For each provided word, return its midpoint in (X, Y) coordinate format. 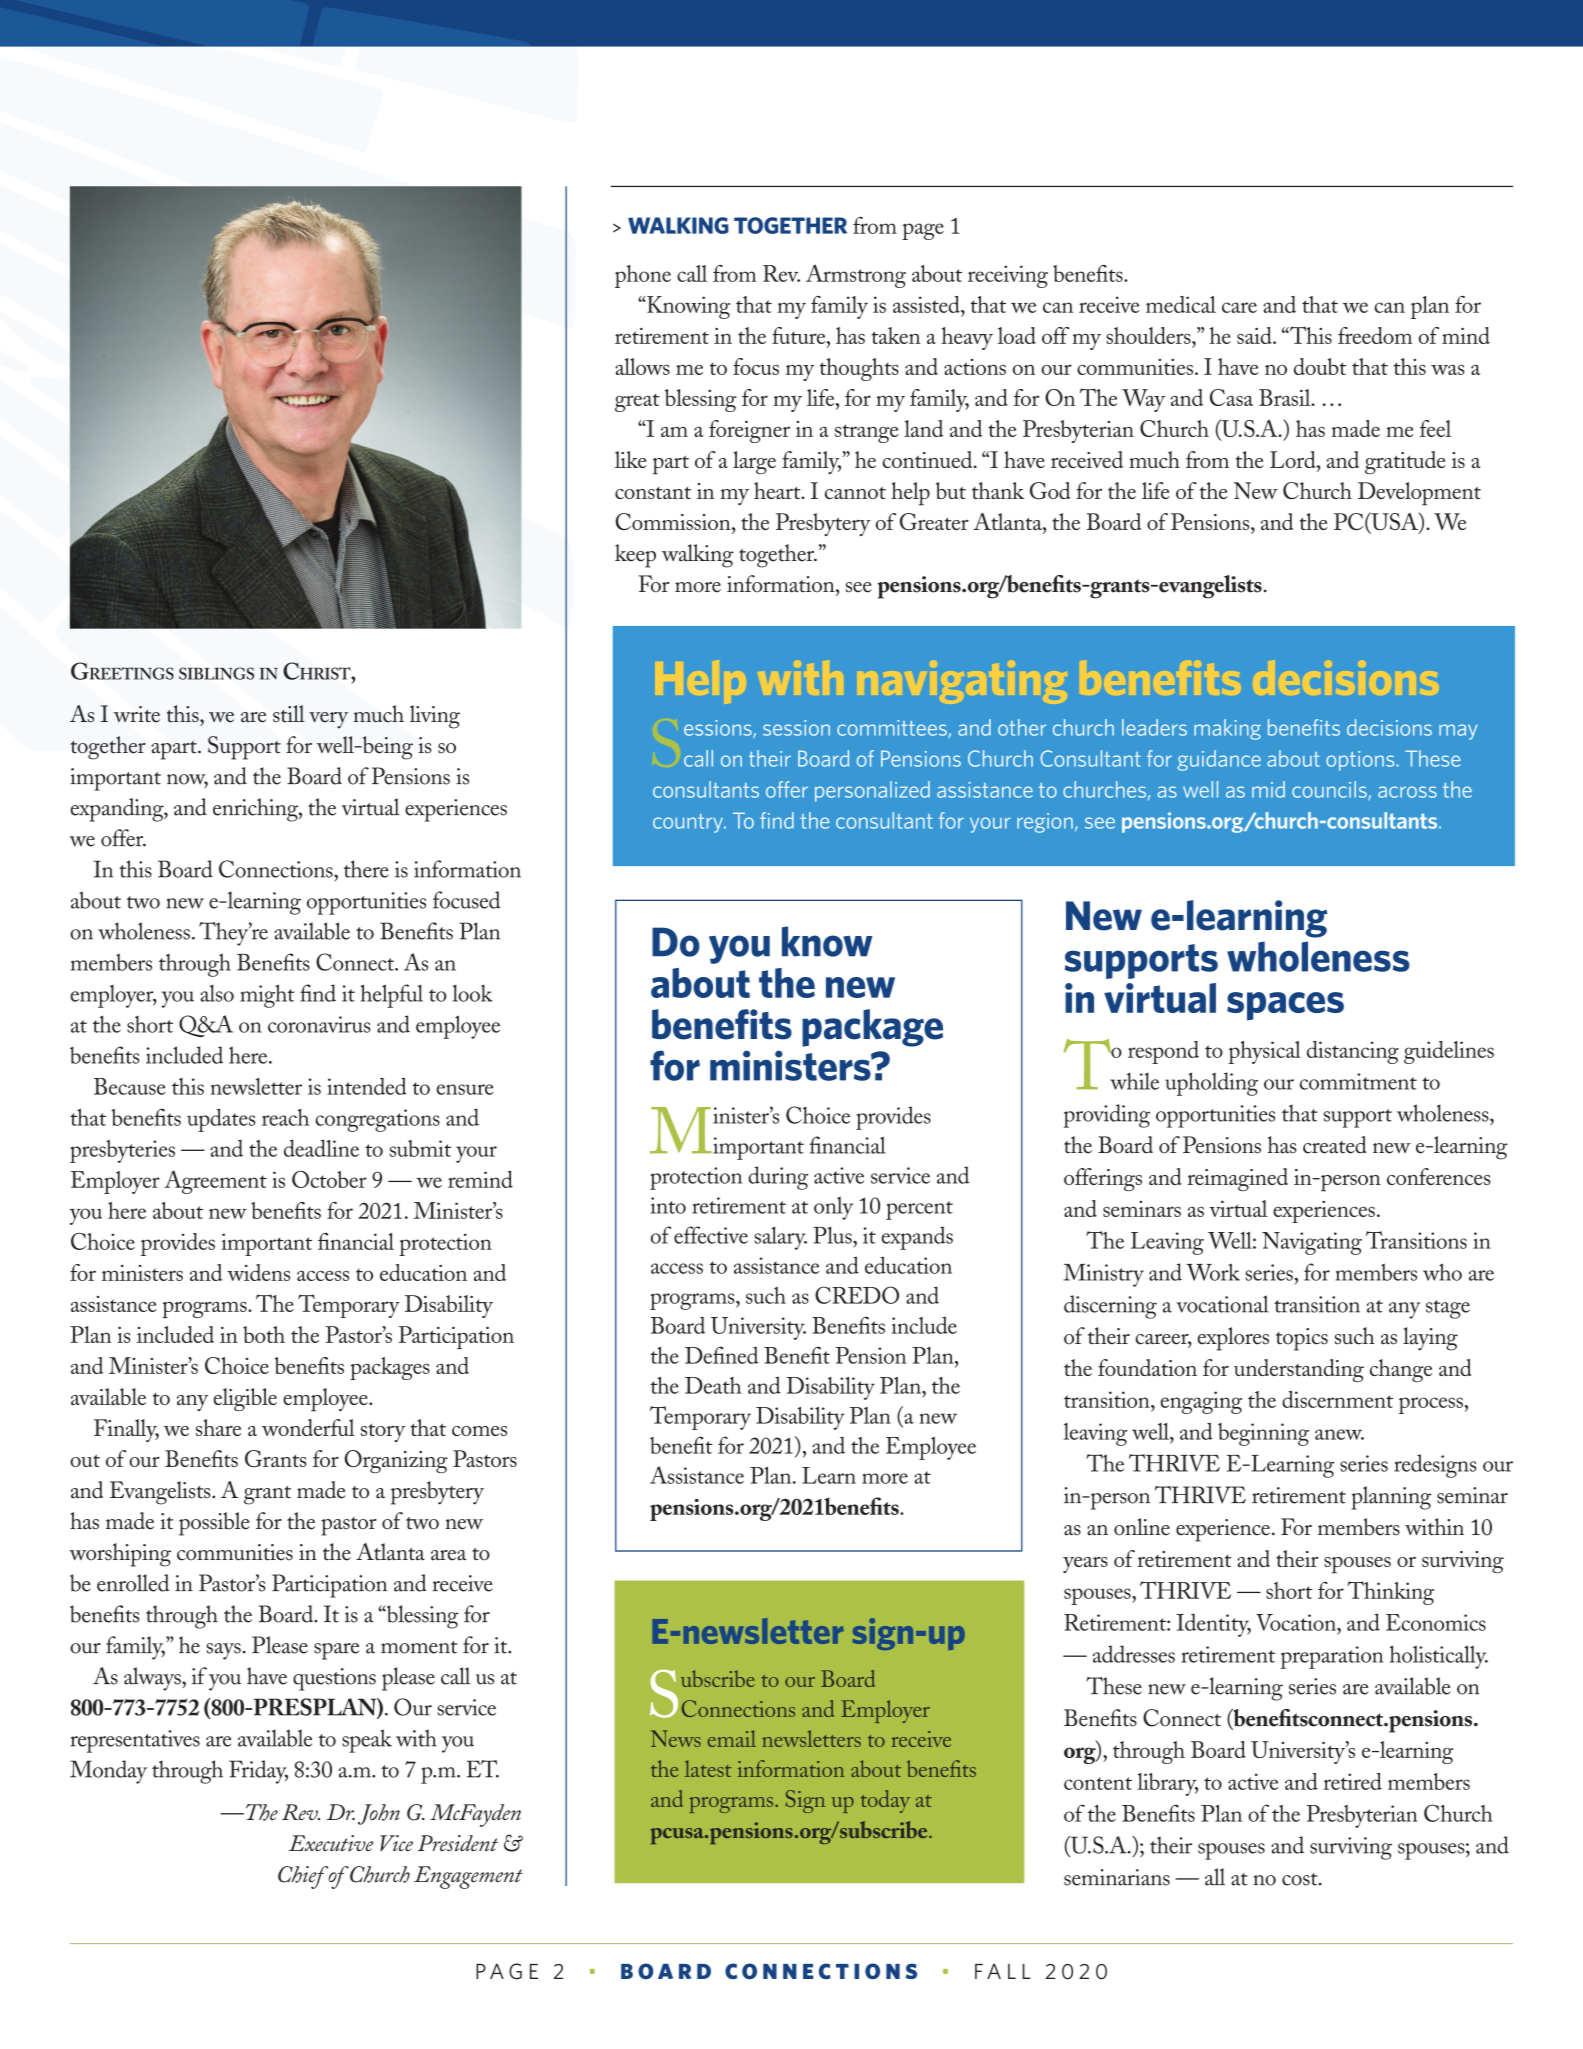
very (328, 720)
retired (1353, 1781)
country (689, 823)
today (885, 1801)
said (1255, 335)
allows (642, 366)
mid (1268, 789)
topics (1302, 1339)
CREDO (857, 1295)
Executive (331, 1843)
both (264, 1334)
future (800, 335)
